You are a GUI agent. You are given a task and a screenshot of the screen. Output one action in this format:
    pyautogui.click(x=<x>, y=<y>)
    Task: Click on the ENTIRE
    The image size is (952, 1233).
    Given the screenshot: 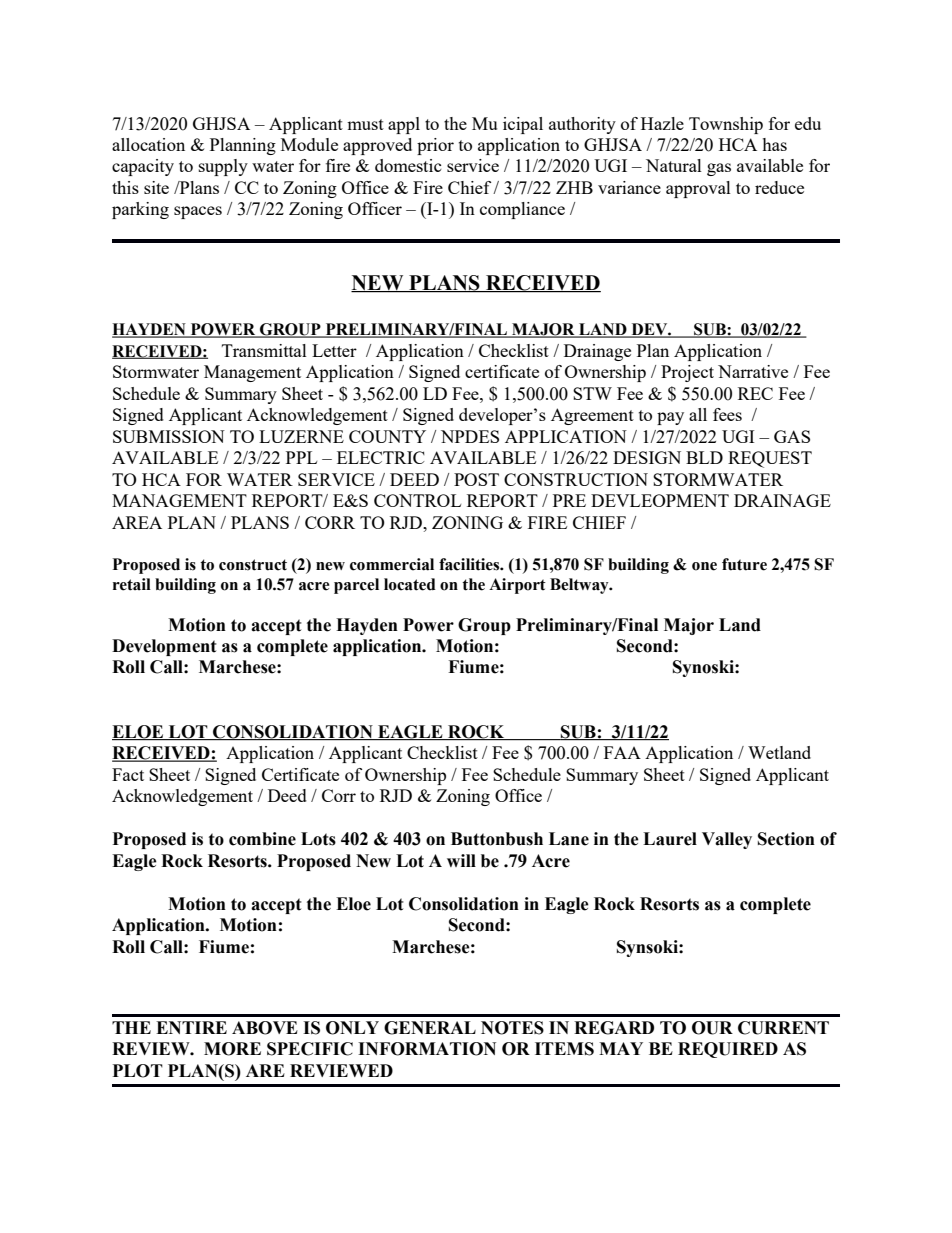 What is the action you would take?
    pyautogui.click(x=191, y=1027)
